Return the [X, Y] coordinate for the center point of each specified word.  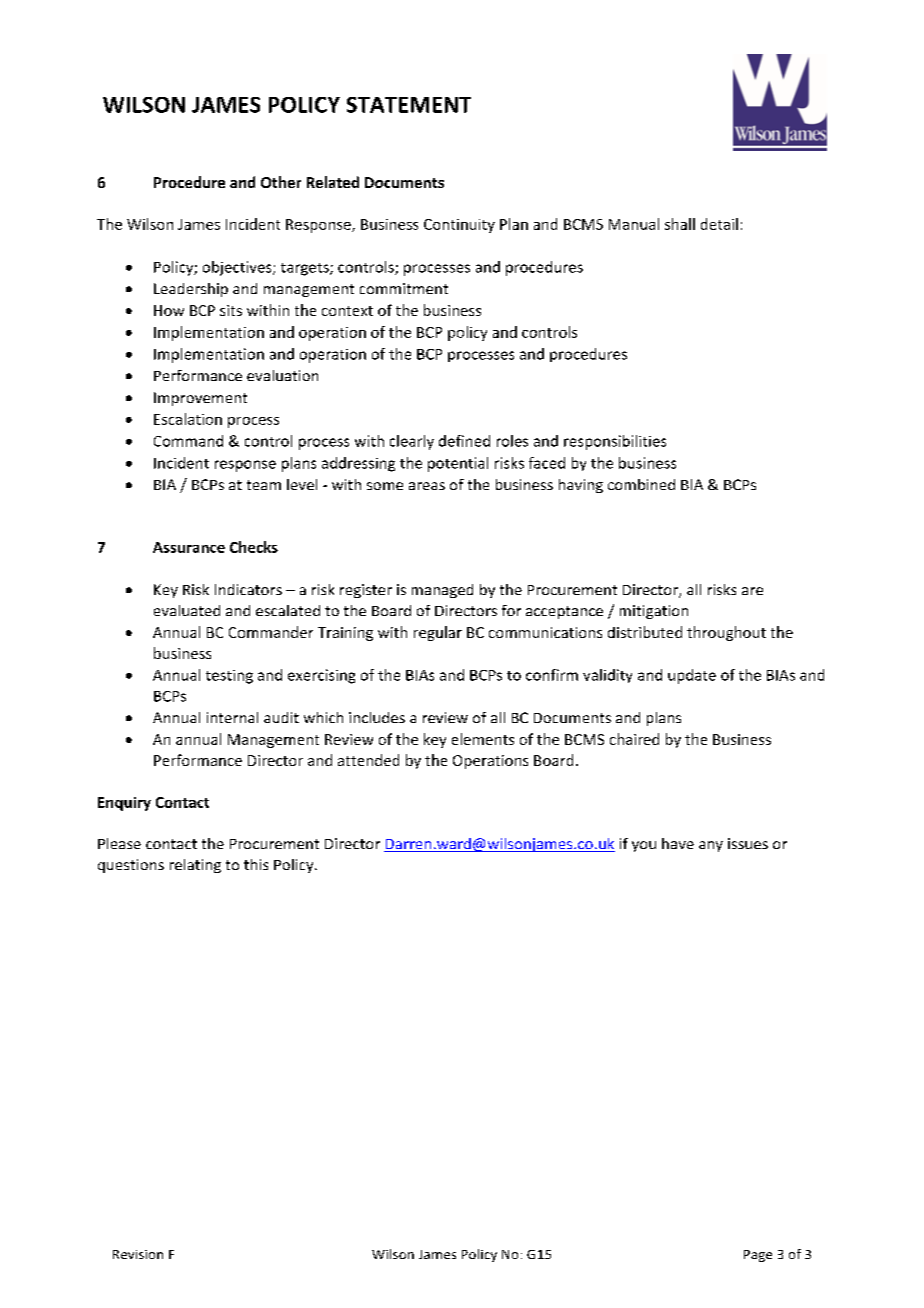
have [678, 843]
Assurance [189, 547]
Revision [138, 1254]
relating [195, 866]
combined [641, 484]
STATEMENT [409, 105]
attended [368, 760]
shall [680, 224]
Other [281, 182]
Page [758, 1256]
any [711, 846]
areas [427, 486]
